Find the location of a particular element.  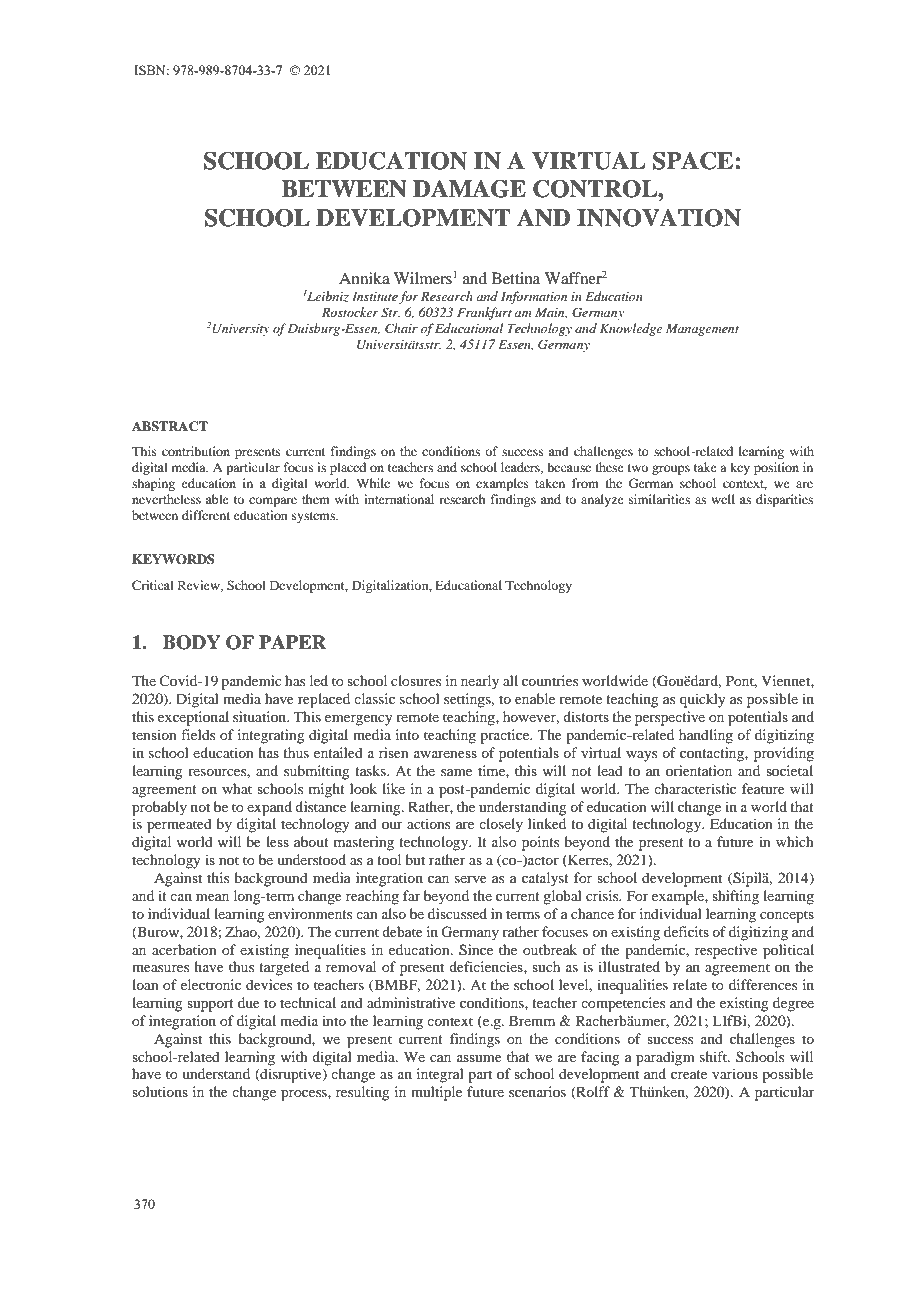

contribution is located at coordinates (196, 451).
